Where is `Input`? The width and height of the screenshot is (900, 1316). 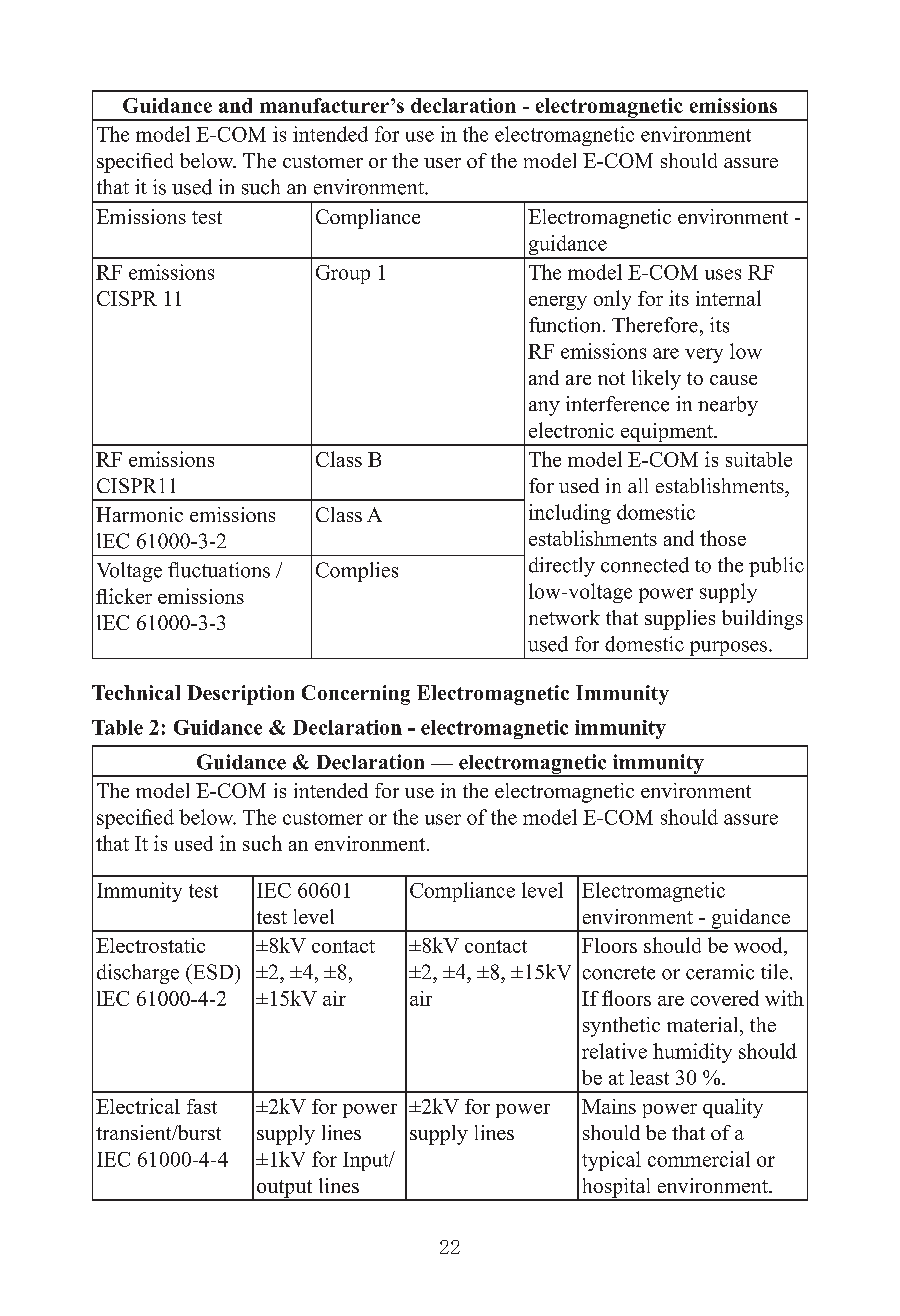 Input is located at coordinates (367, 1161).
